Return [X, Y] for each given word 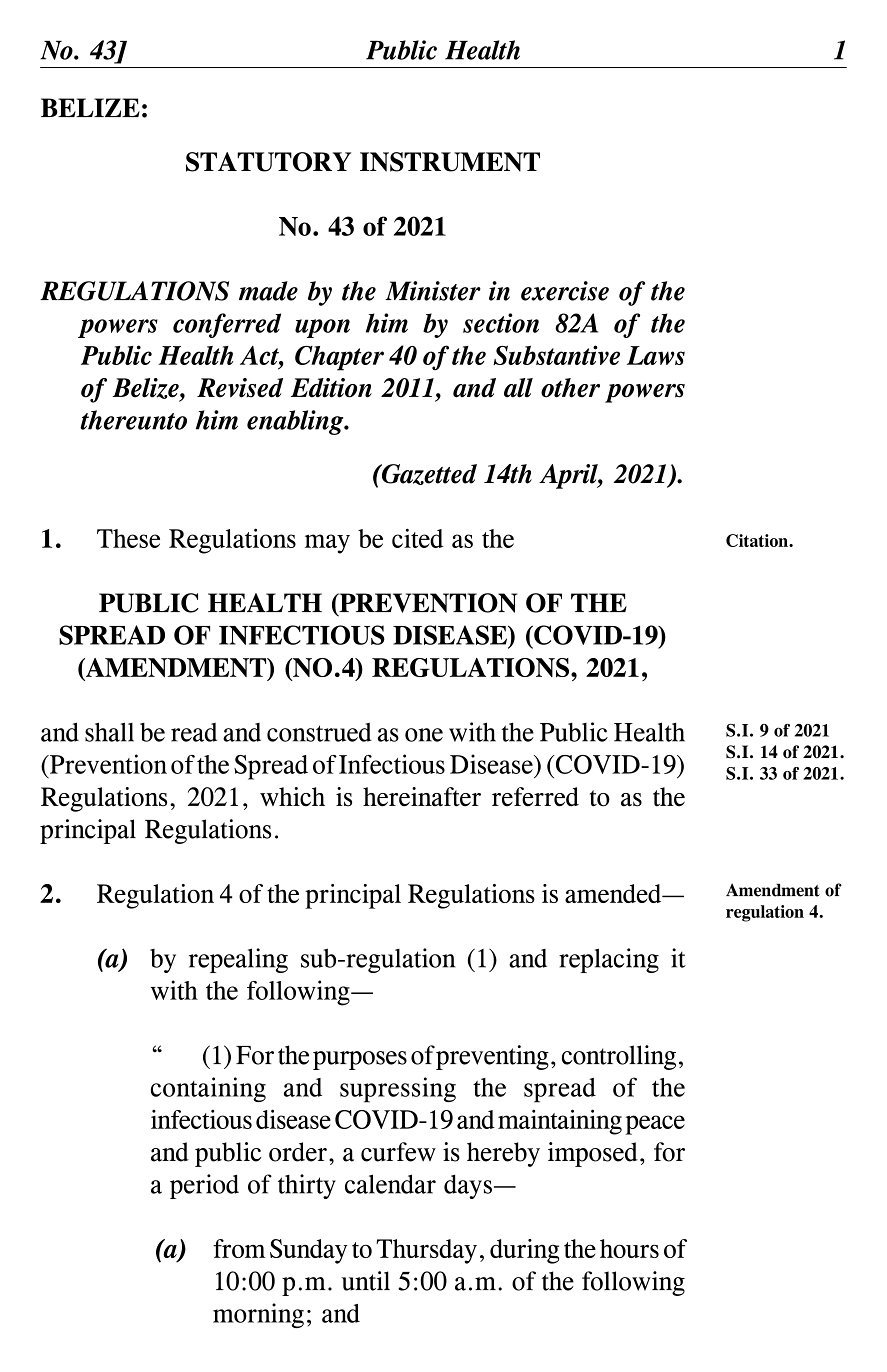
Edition [331, 388]
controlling [619, 1057]
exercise [565, 291]
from [239, 1248]
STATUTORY [268, 162]
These [128, 538]
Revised [240, 388]
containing [208, 1089]
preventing [492, 1057]
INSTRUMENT [450, 162]
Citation [758, 540]
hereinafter [422, 797]
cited [417, 538]
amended [614, 893]
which [292, 797]
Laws [656, 355]
